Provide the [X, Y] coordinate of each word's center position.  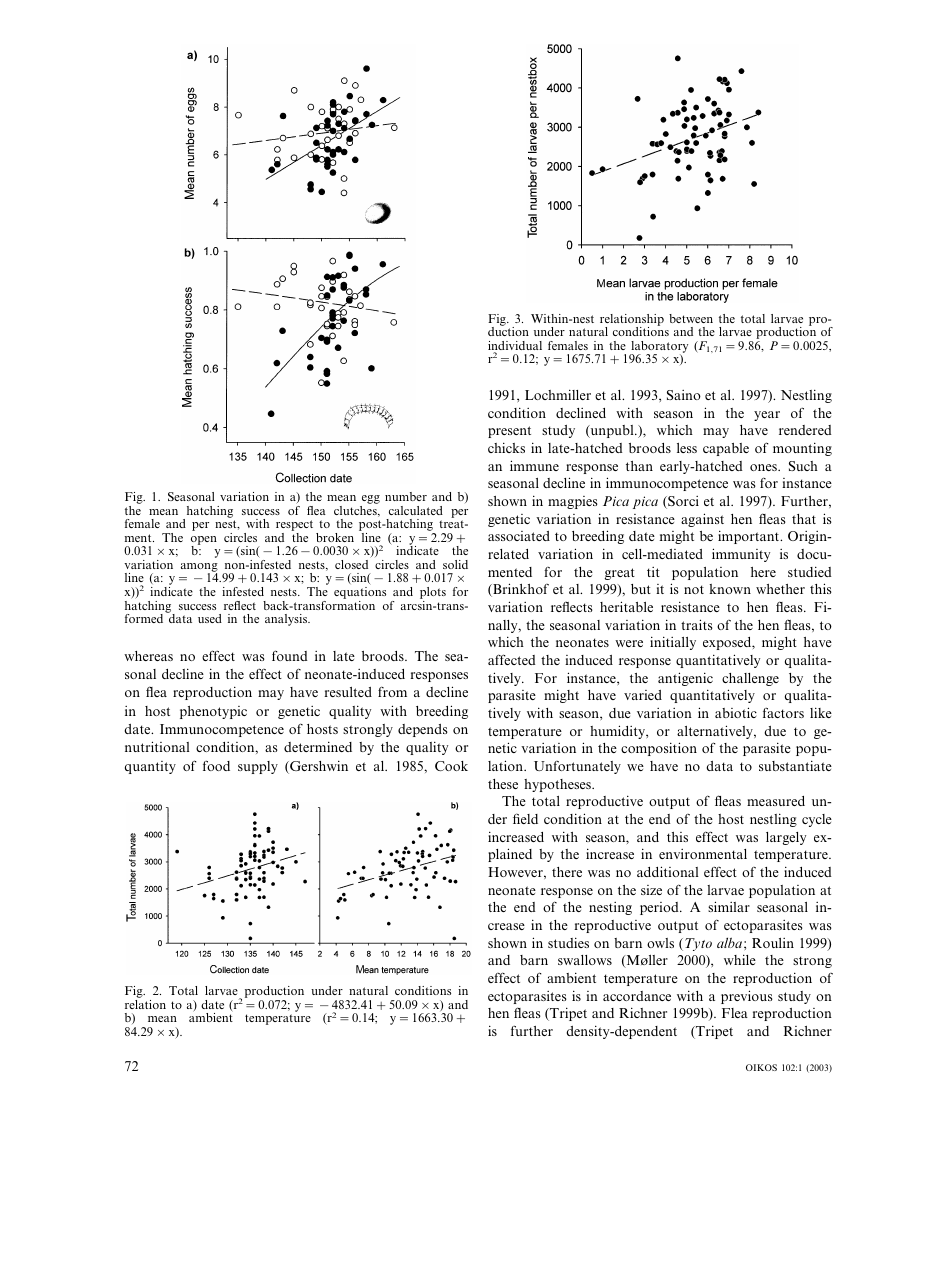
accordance [637, 996]
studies [568, 942]
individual [515, 347]
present [509, 432]
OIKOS [761, 1067]
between [691, 318]
